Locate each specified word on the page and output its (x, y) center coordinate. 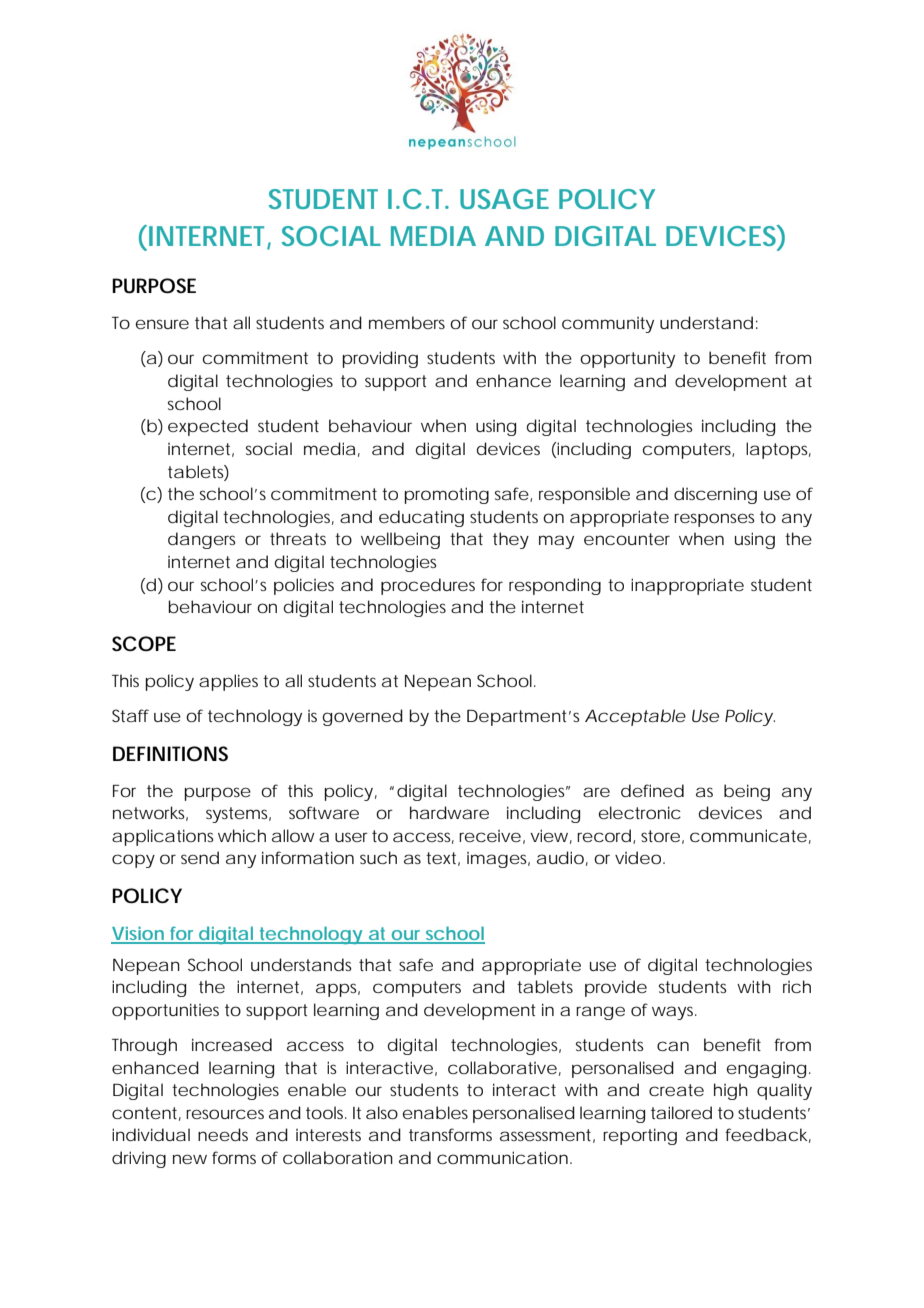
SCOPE (144, 644)
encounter (627, 539)
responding (555, 586)
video (640, 857)
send (200, 857)
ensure (162, 324)
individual (151, 1134)
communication (504, 1157)
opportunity (627, 360)
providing (380, 359)
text (443, 859)
